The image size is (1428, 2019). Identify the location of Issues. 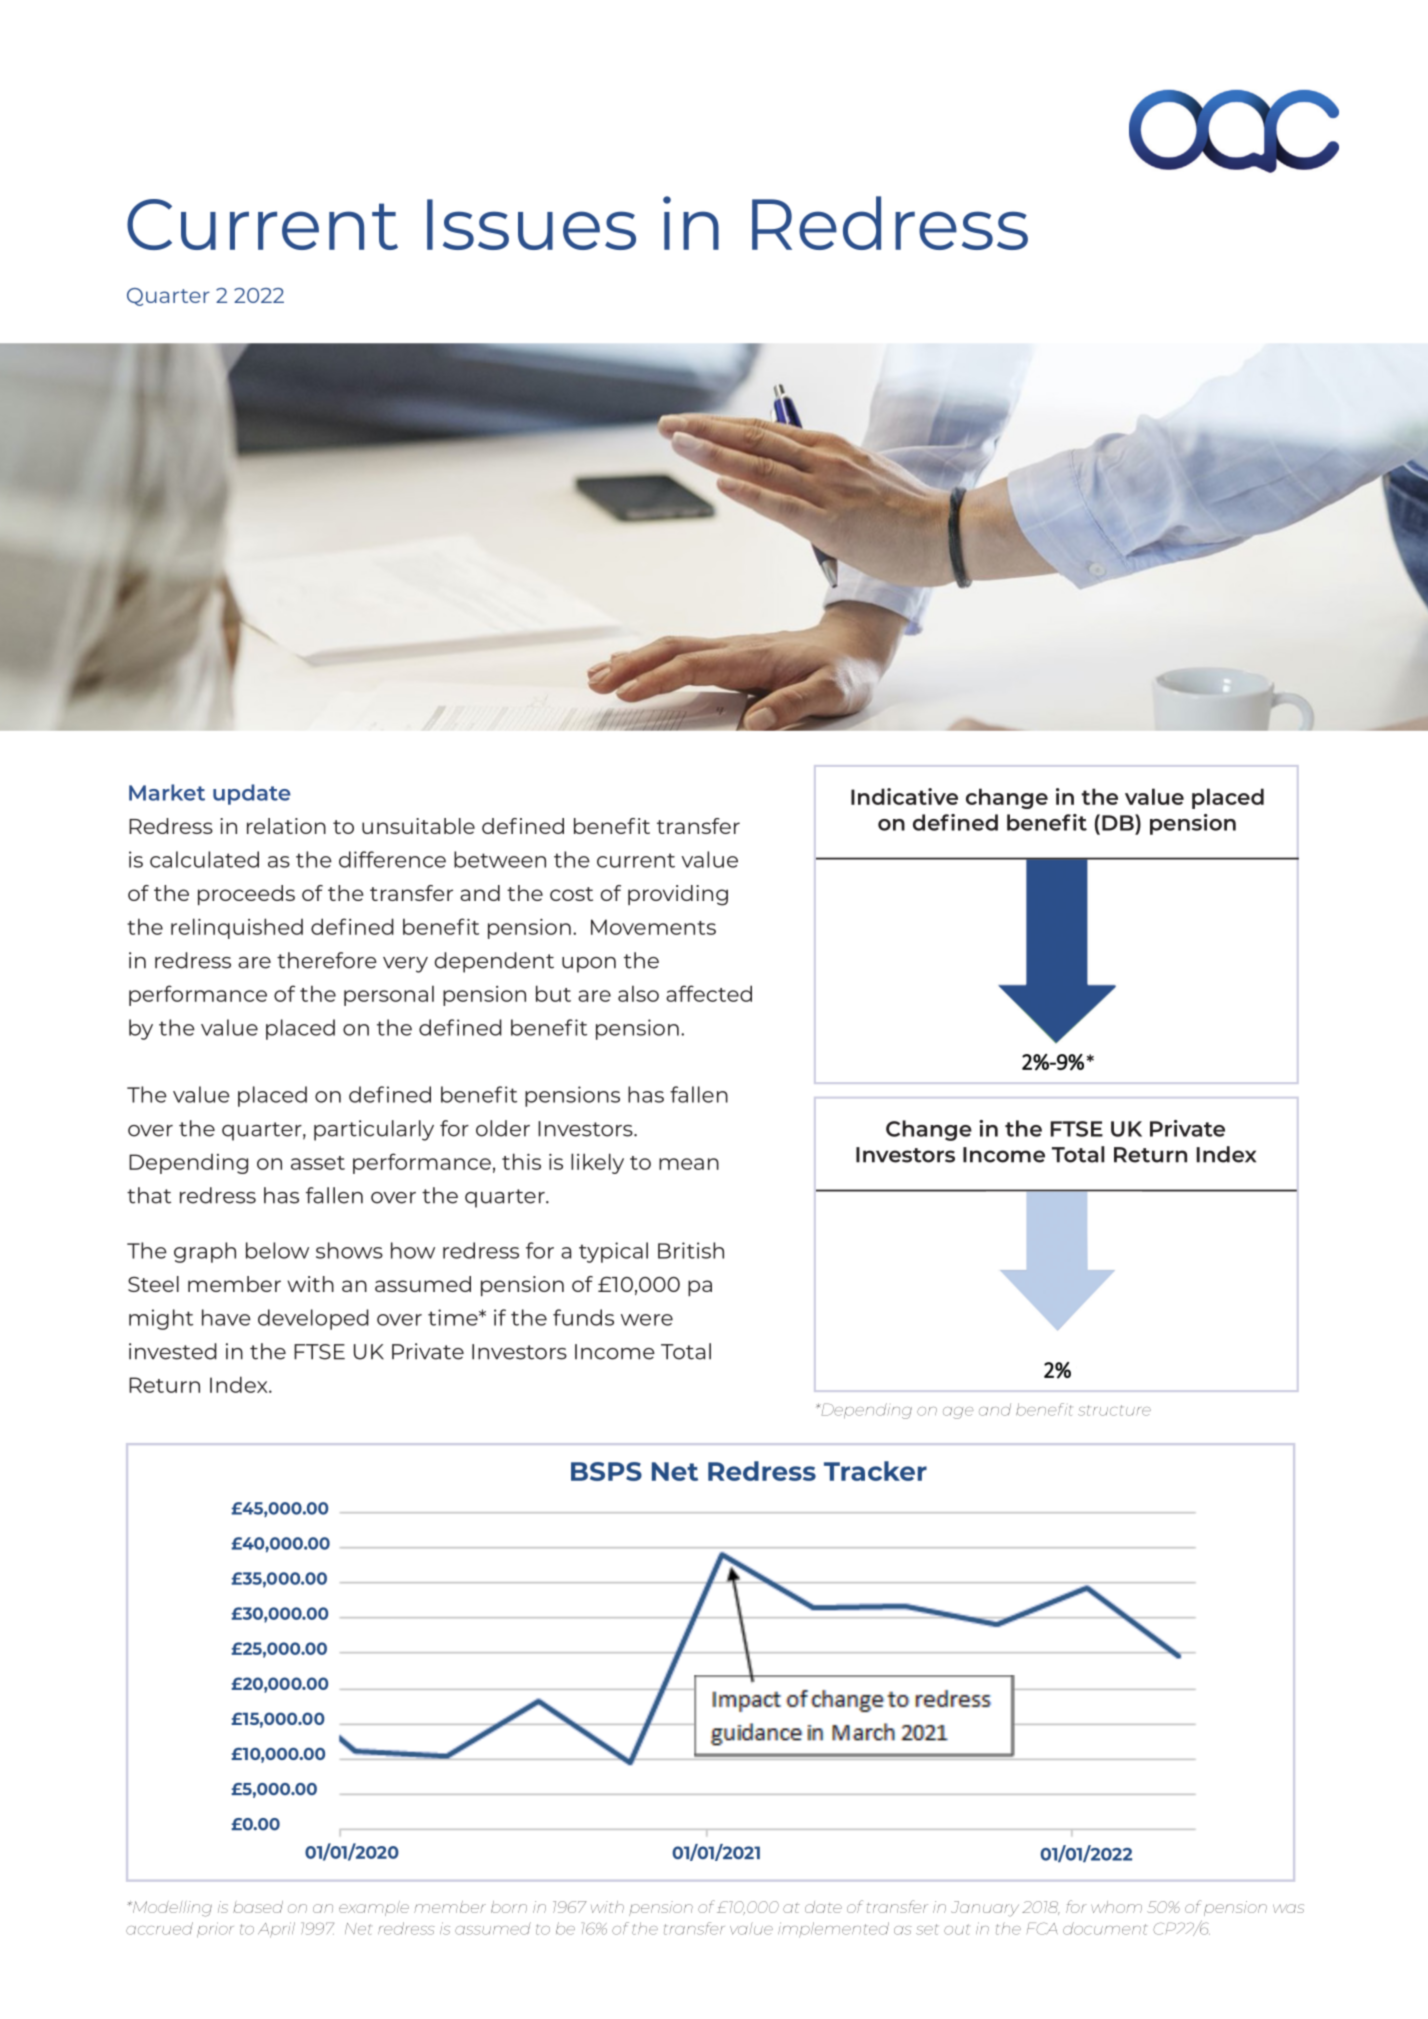
(531, 224).
